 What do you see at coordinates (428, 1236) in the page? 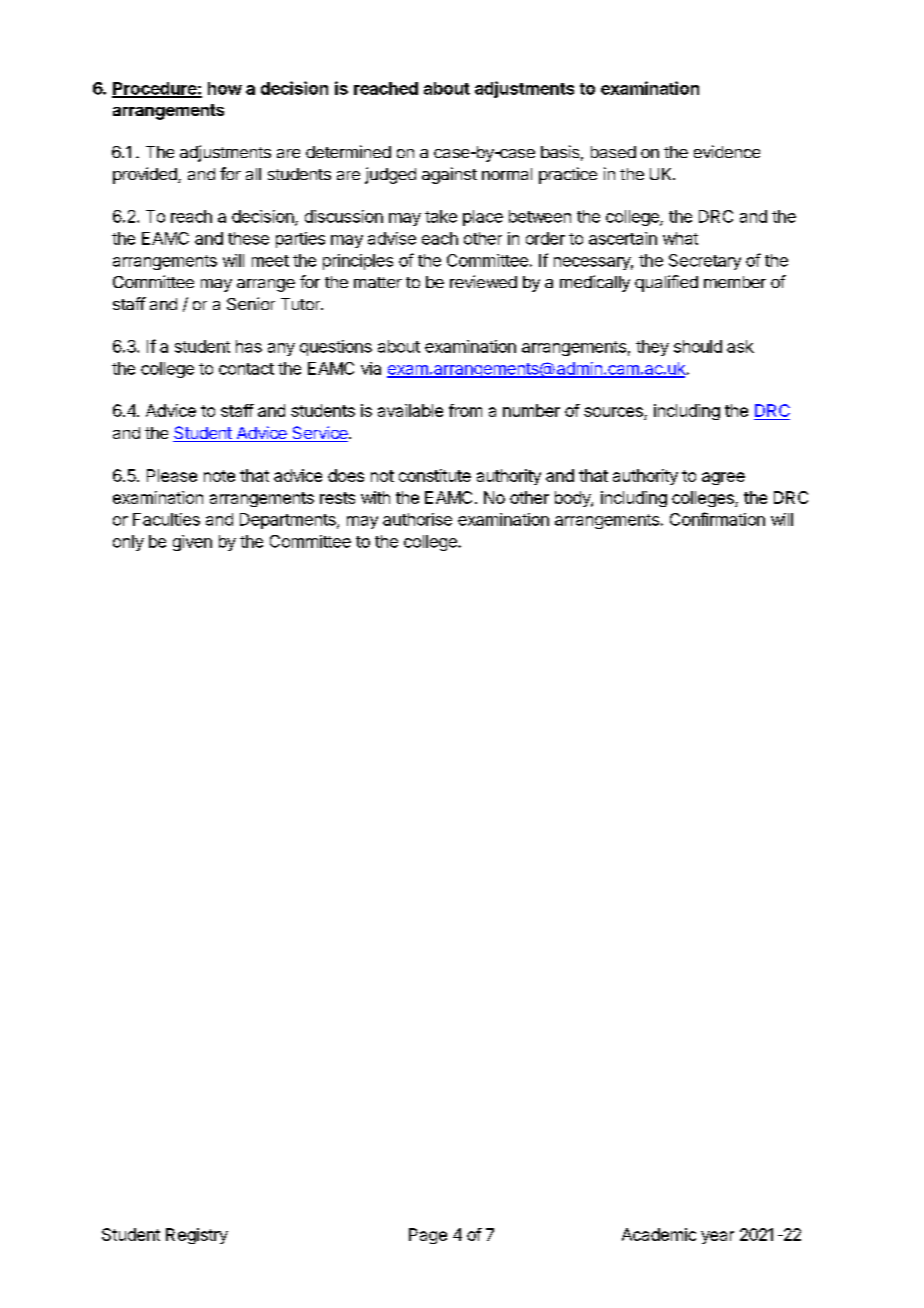
I see `Page` at bounding box center [428, 1236].
